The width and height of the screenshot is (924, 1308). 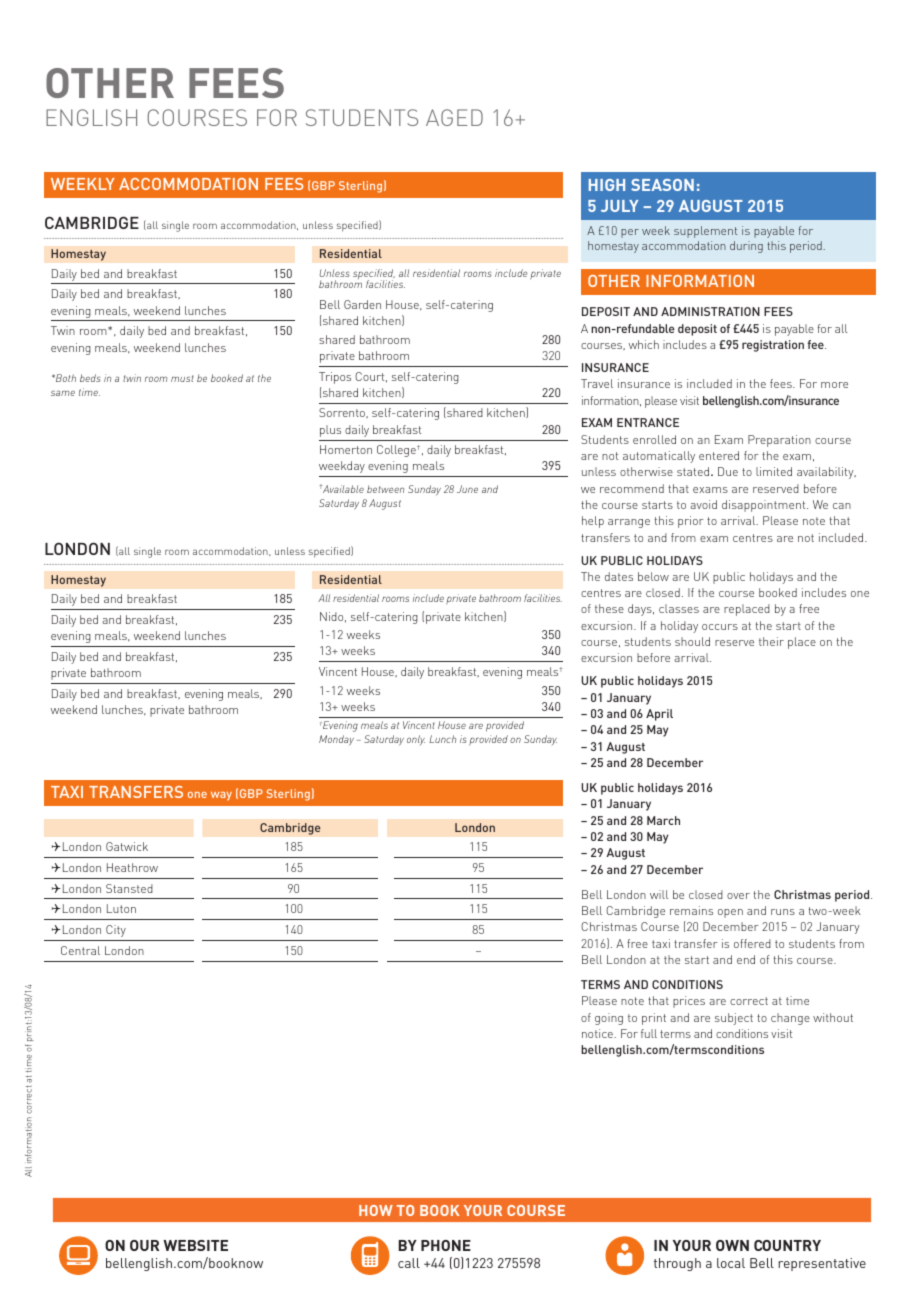 What do you see at coordinates (182, 378) in the screenshot?
I see `must` at bounding box center [182, 378].
